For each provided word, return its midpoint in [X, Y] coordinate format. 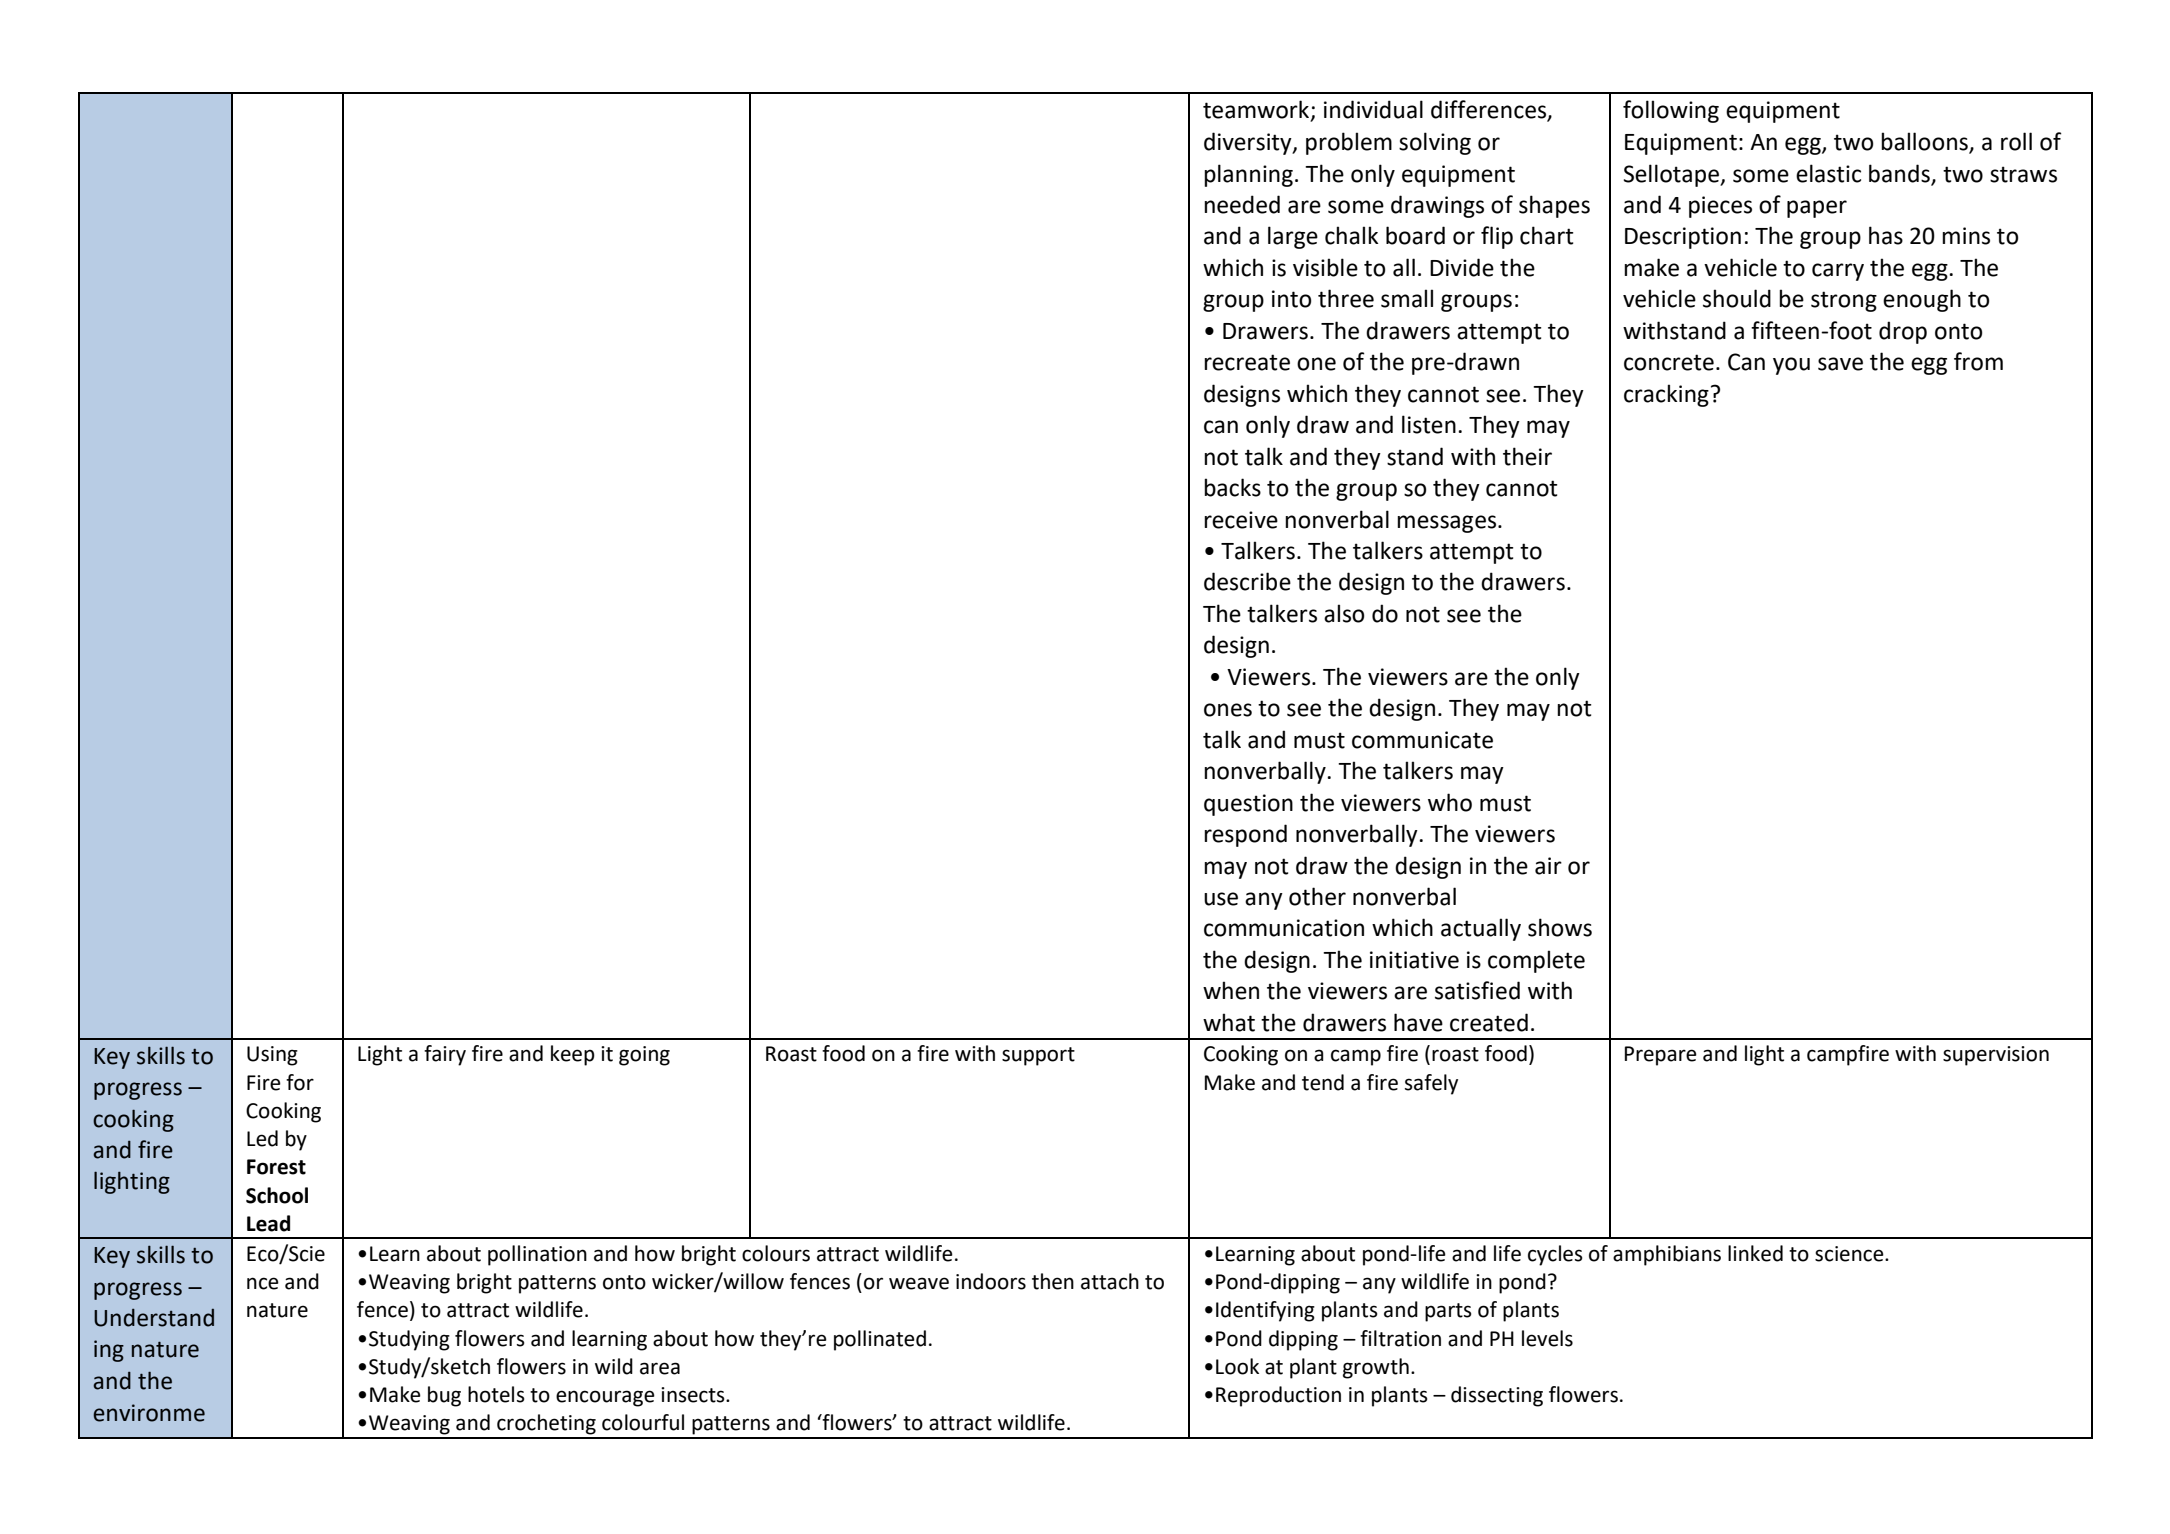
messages [1448, 524]
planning [1248, 175]
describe [1247, 581]
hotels [496, 1394]
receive [1241, 520]
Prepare [1661, 1056]
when [1231, 990]
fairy [445, 1055]
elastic [1828, 173]
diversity [1249, 143]
